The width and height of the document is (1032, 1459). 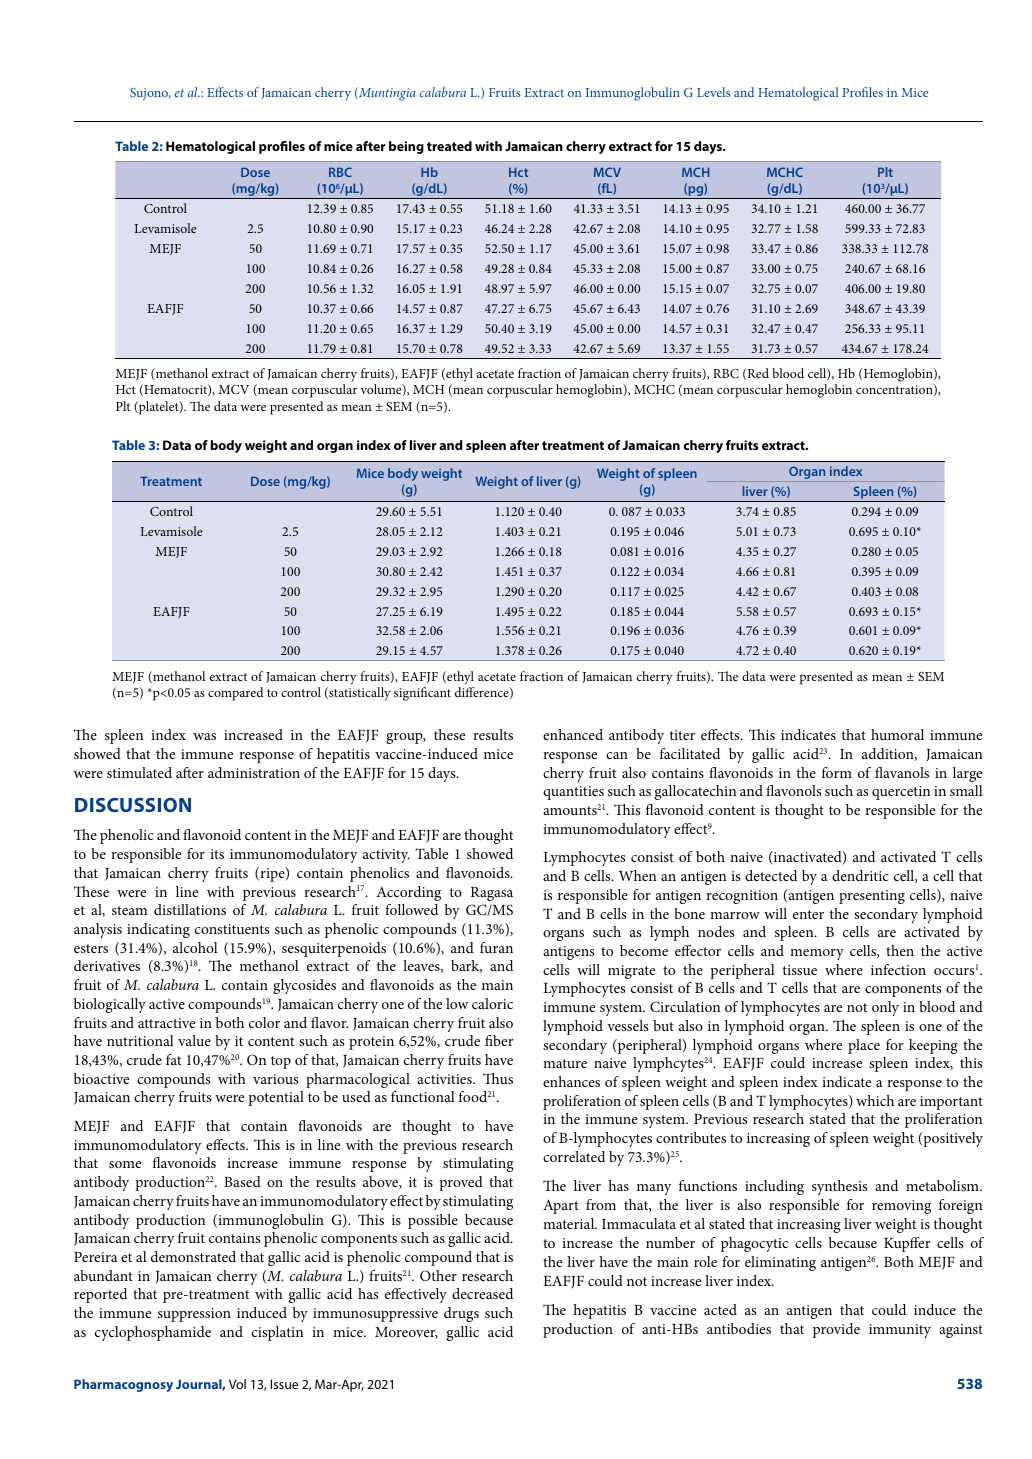 What do you see at coordinates (565, 1063) in the document?
I see `mature` at bounding box center [565, 1063].
